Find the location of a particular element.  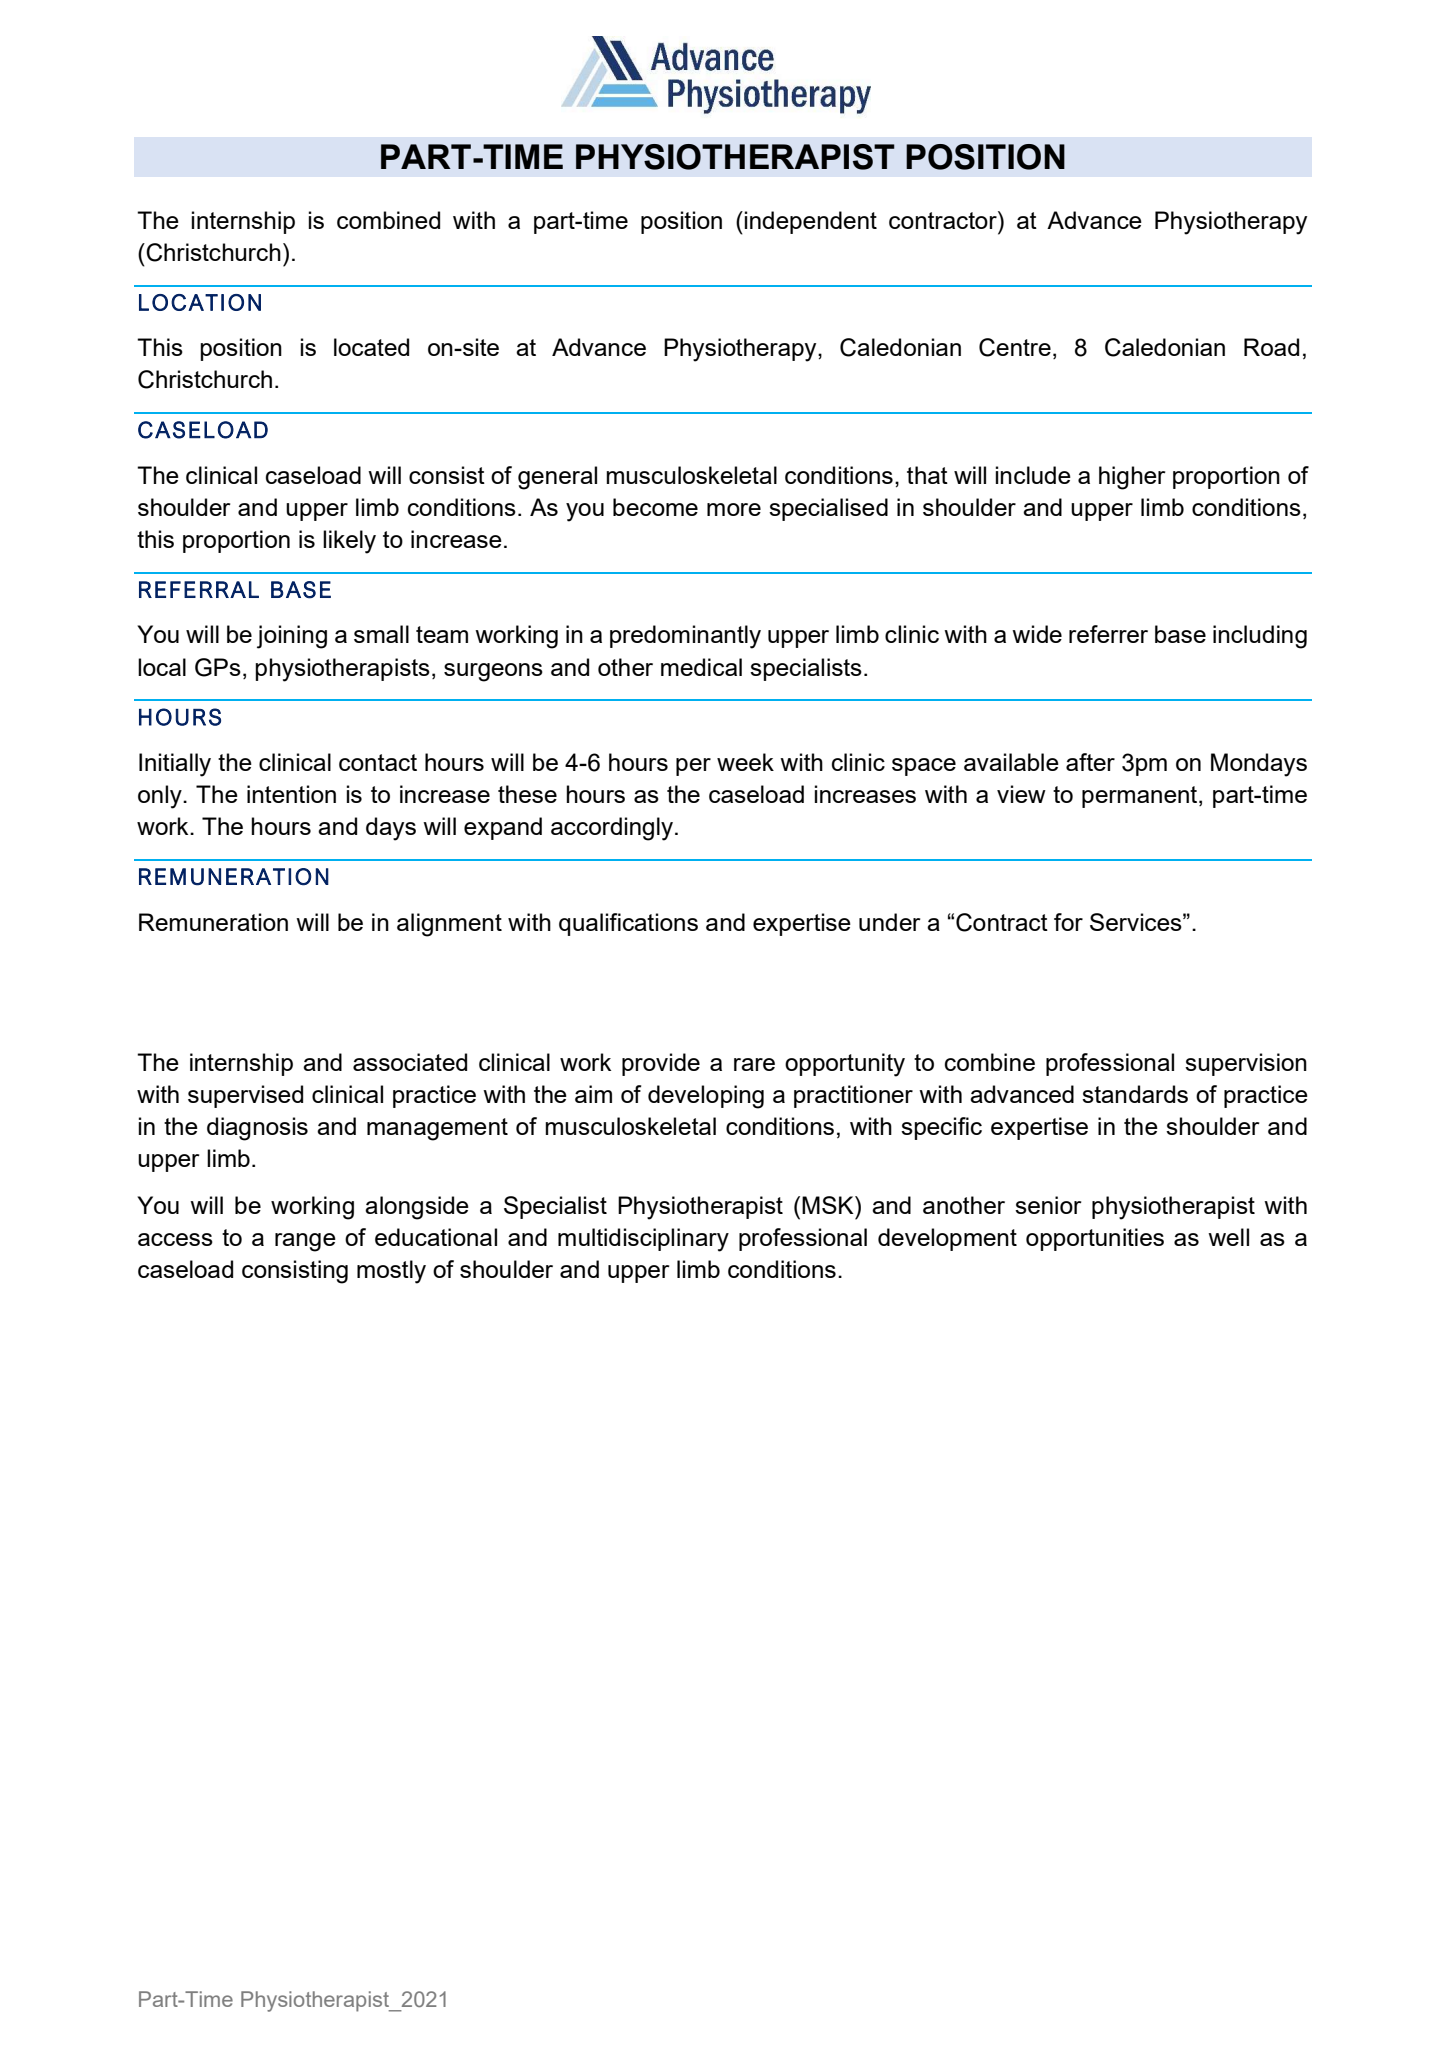

LOCATION is located at coordinates (200, 302).
